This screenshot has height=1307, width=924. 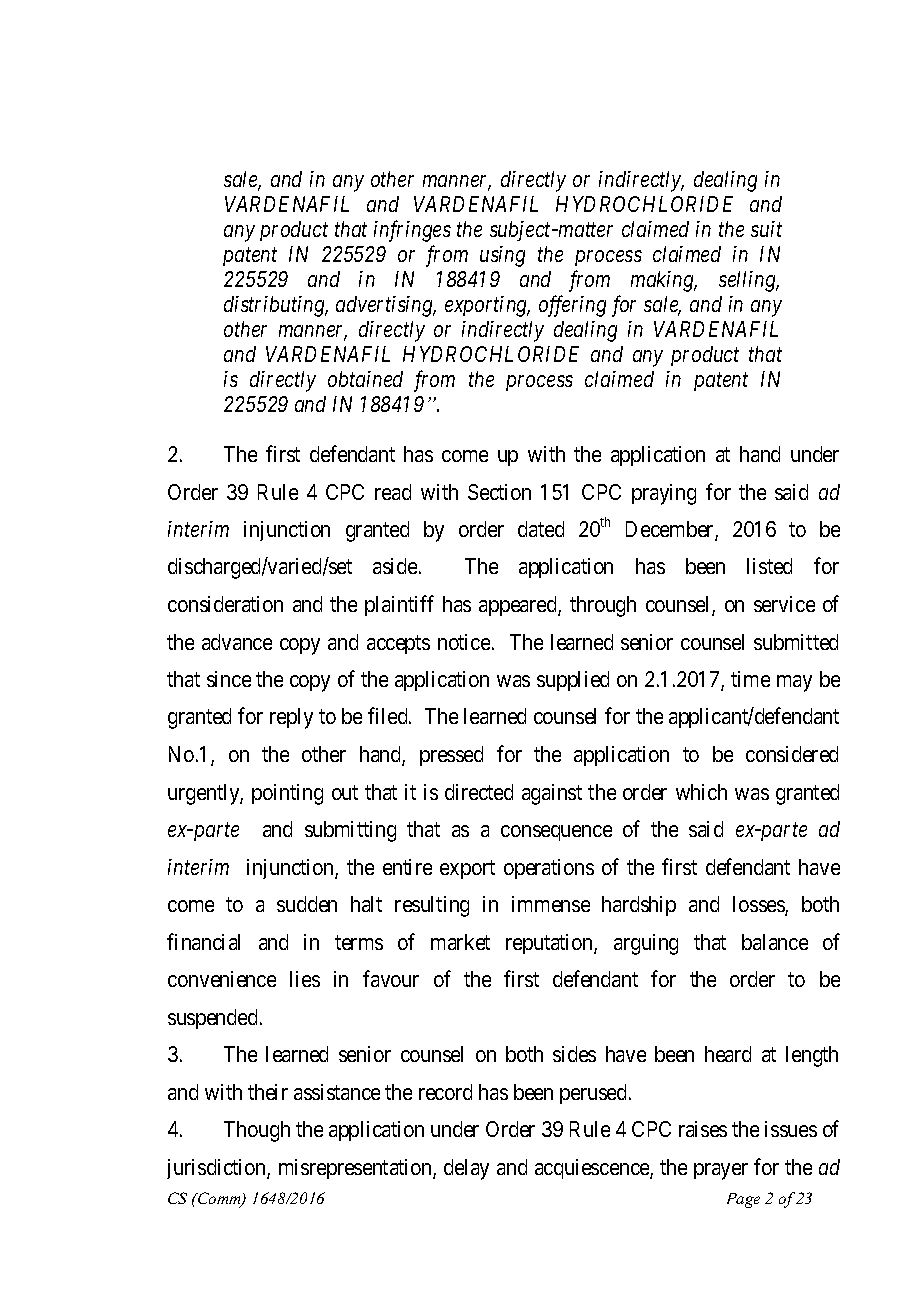 I want to click on praying, so click(x=664, y=494).
